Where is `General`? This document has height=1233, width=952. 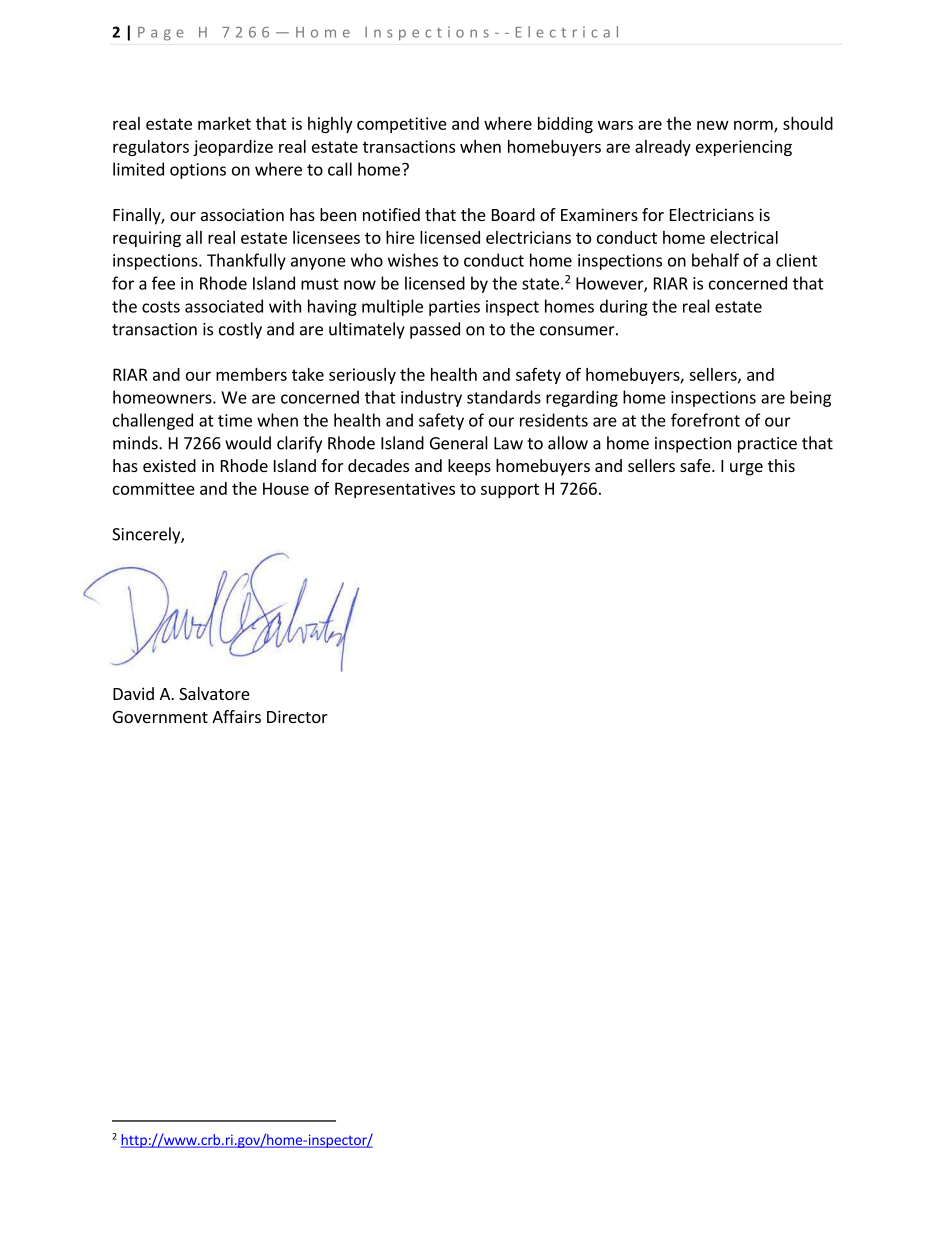
General is located at coordinates (459, 443).
